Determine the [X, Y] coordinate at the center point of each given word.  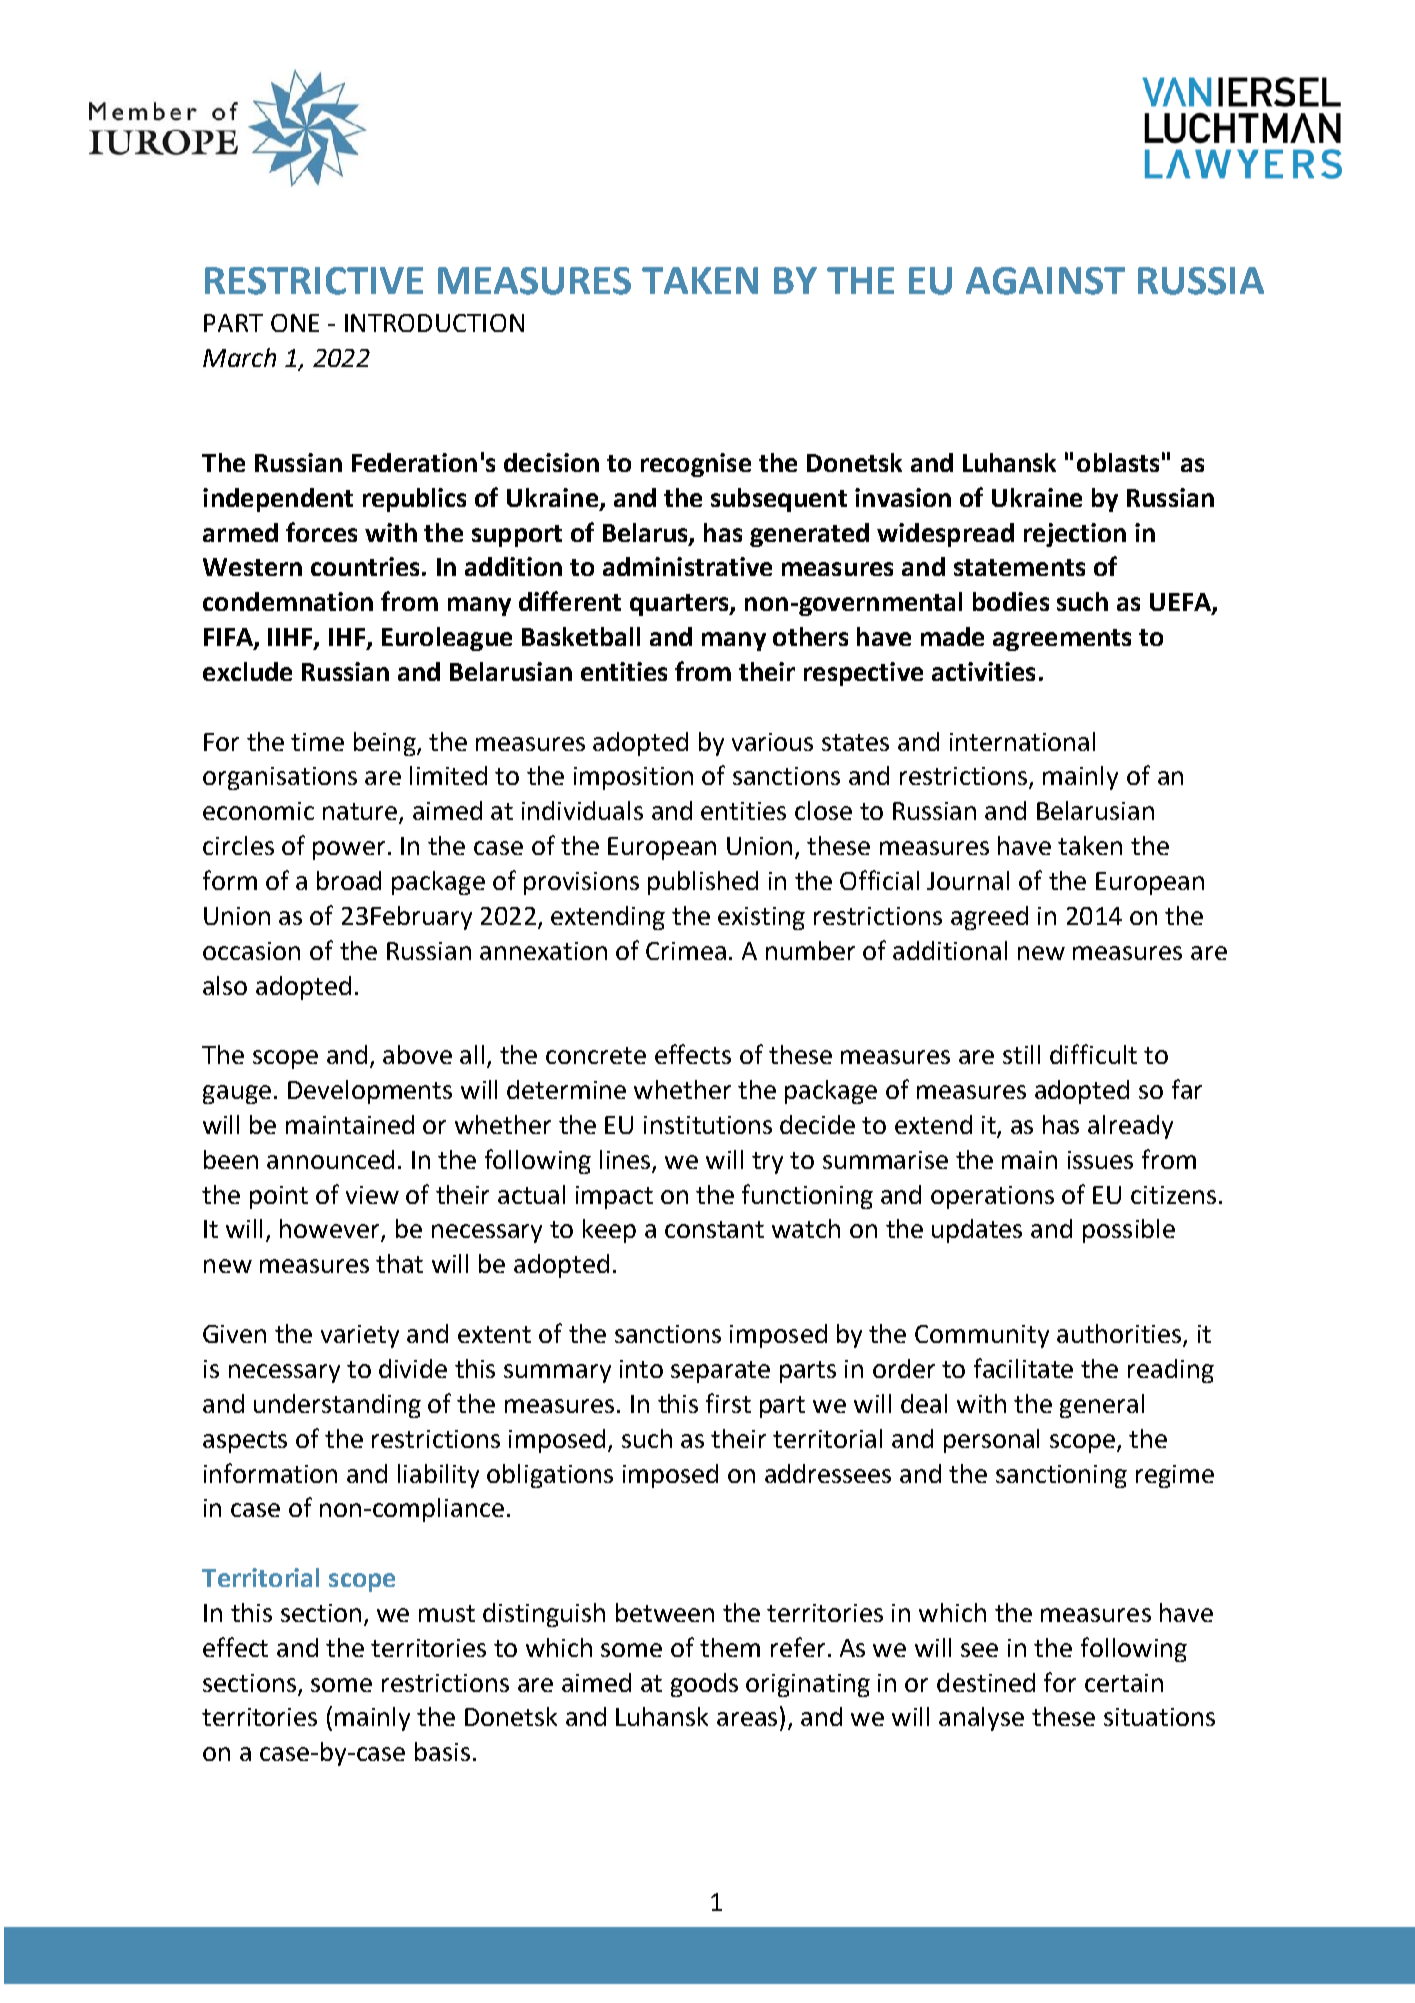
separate [720, 1372]
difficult [1093, 1054]
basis [442, 1751]
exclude [247, 671]
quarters [680, 605]
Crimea [686, 951]
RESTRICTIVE [314, 281]
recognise [696, 465]
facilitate [1023, 1368]
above [417, 1054]
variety [360, 1336]
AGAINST [1045, 281]
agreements [1062, 640]
